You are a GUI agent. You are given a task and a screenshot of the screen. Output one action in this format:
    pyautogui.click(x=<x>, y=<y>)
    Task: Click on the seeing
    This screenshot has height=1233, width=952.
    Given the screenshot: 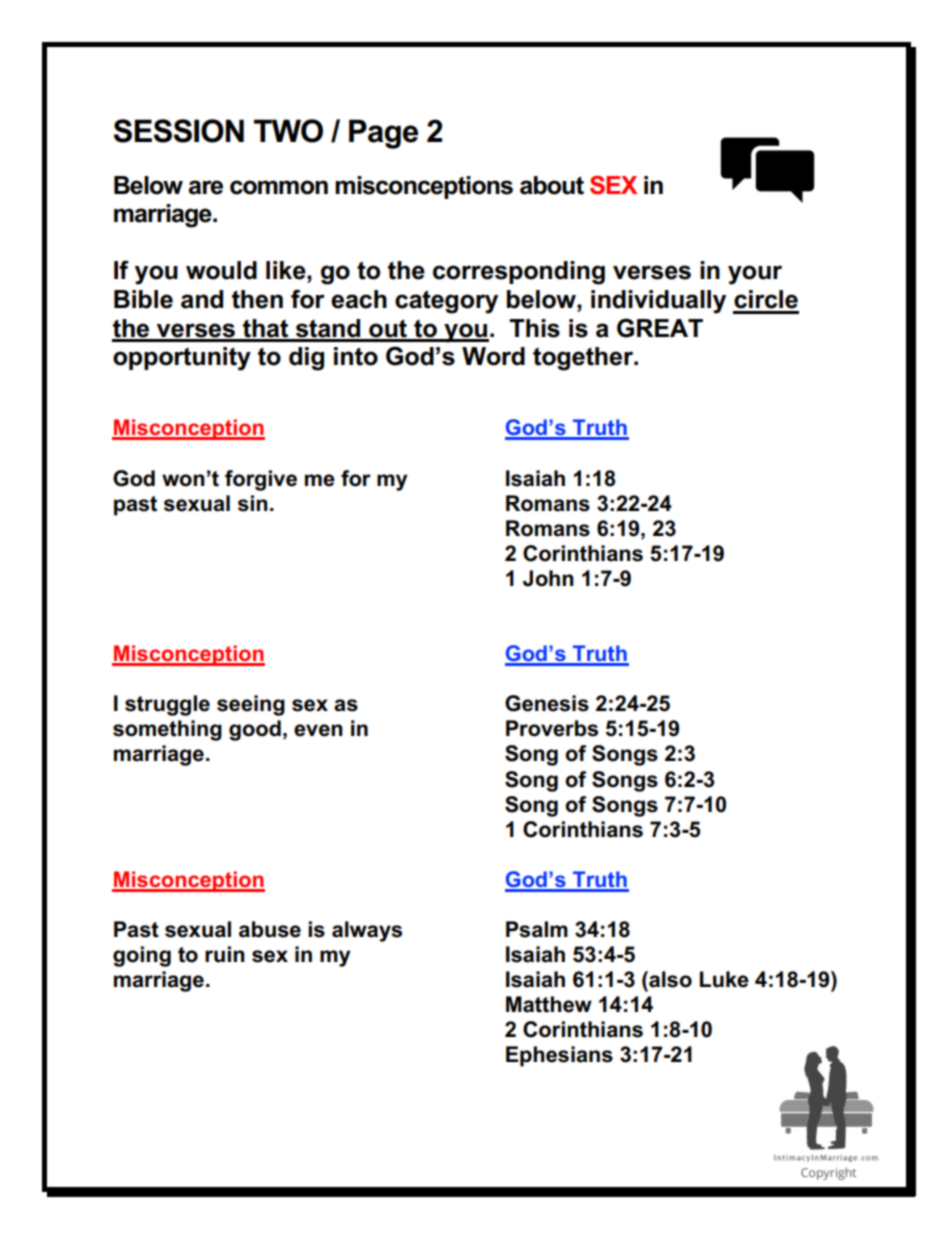 What is the action you would take?
    pyautogui.click(x=251, y=705)
